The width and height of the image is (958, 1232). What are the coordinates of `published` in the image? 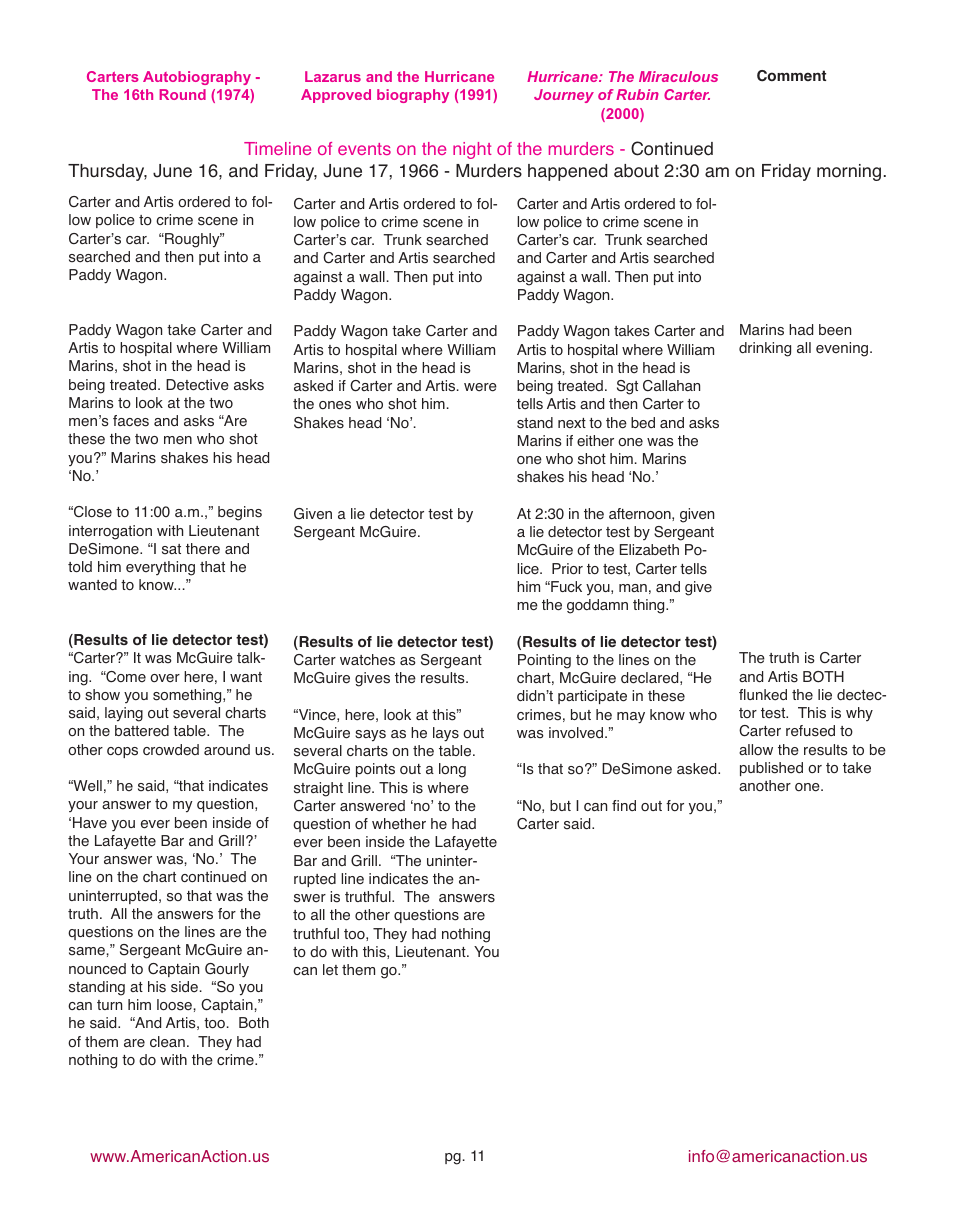 It's located at (771, 769).
